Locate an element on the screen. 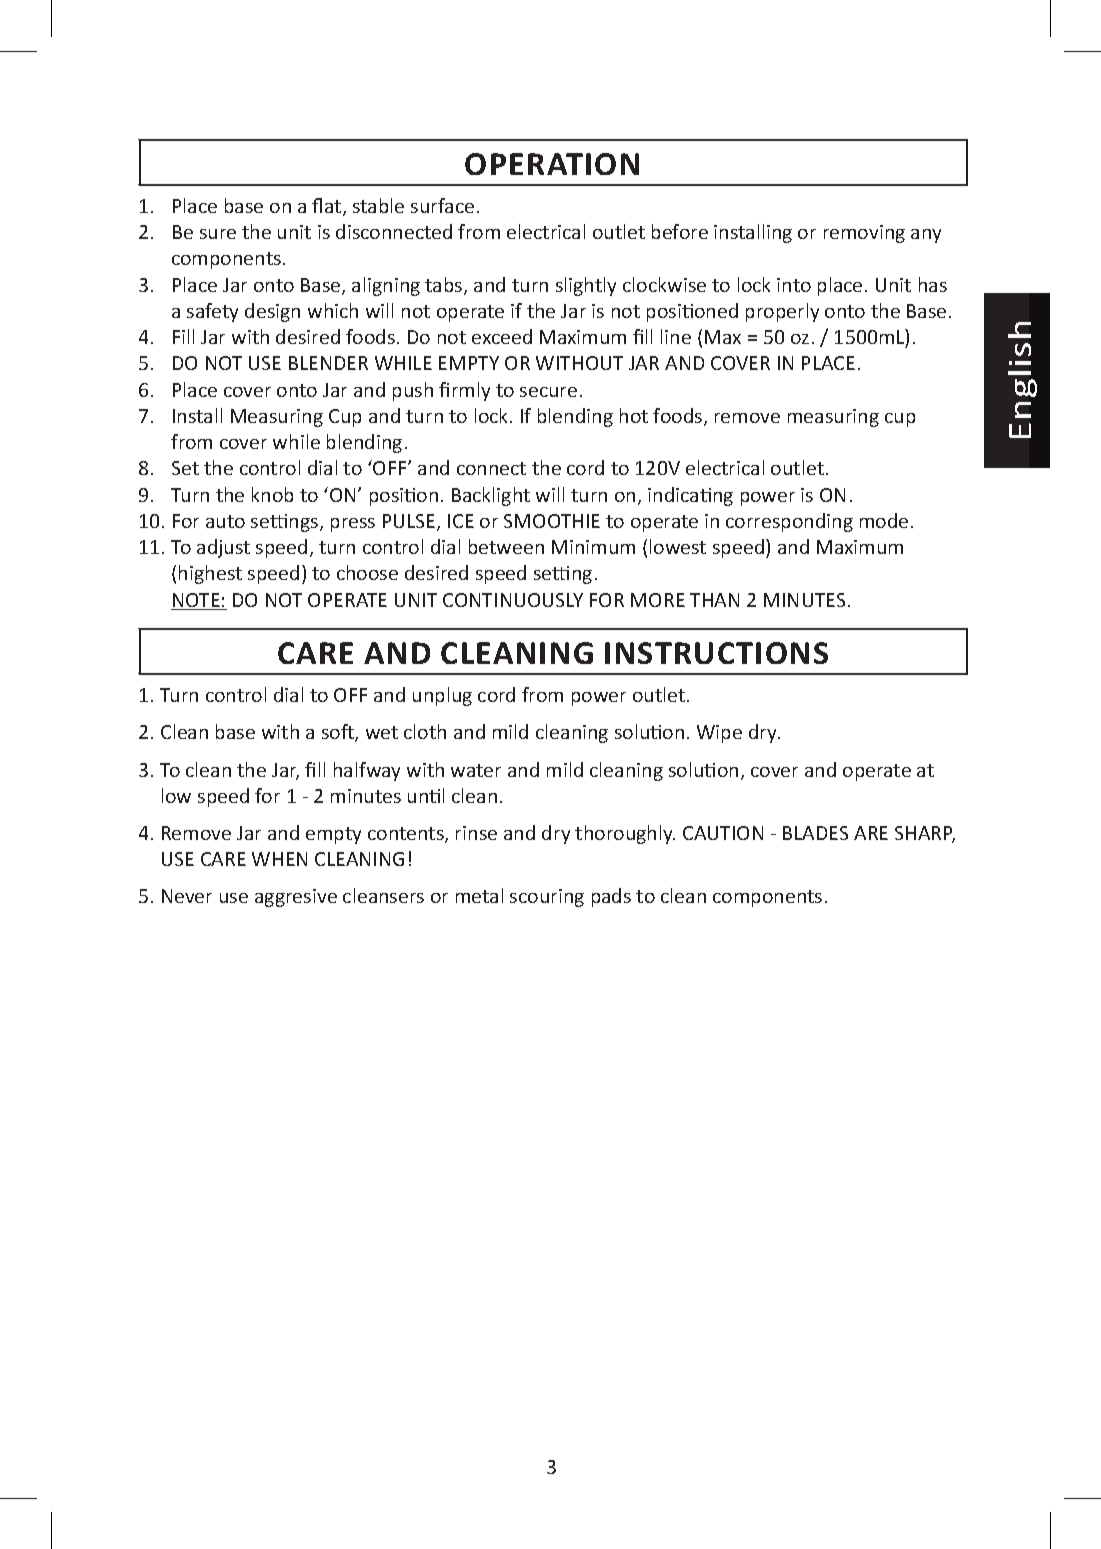 This screenshot has width=1101, height=1549. WHEN is located at coordinates (279, 859).
